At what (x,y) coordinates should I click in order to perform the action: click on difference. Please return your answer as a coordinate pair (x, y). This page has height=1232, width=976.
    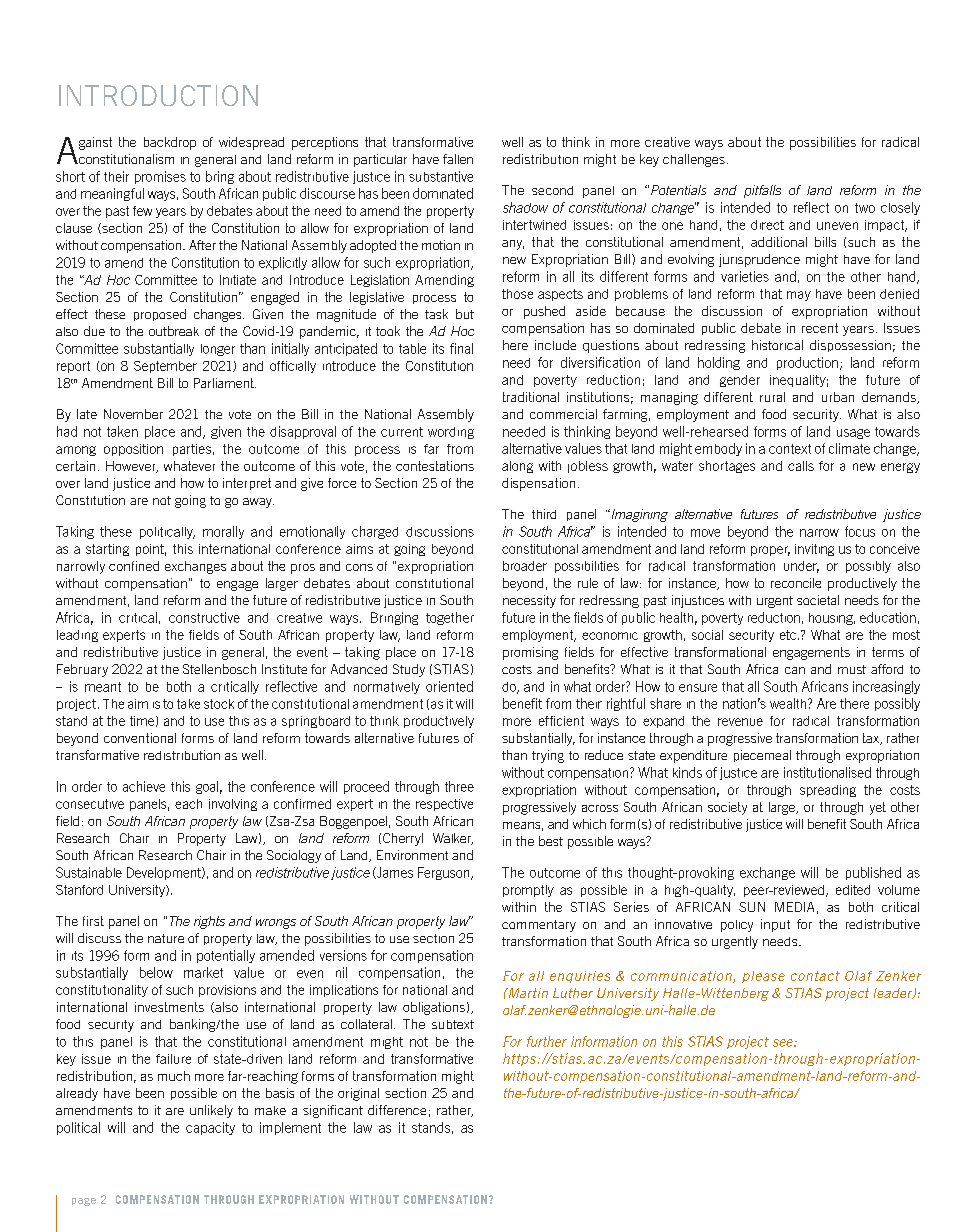
    Looking at the image, I should click on (397, 1110).
